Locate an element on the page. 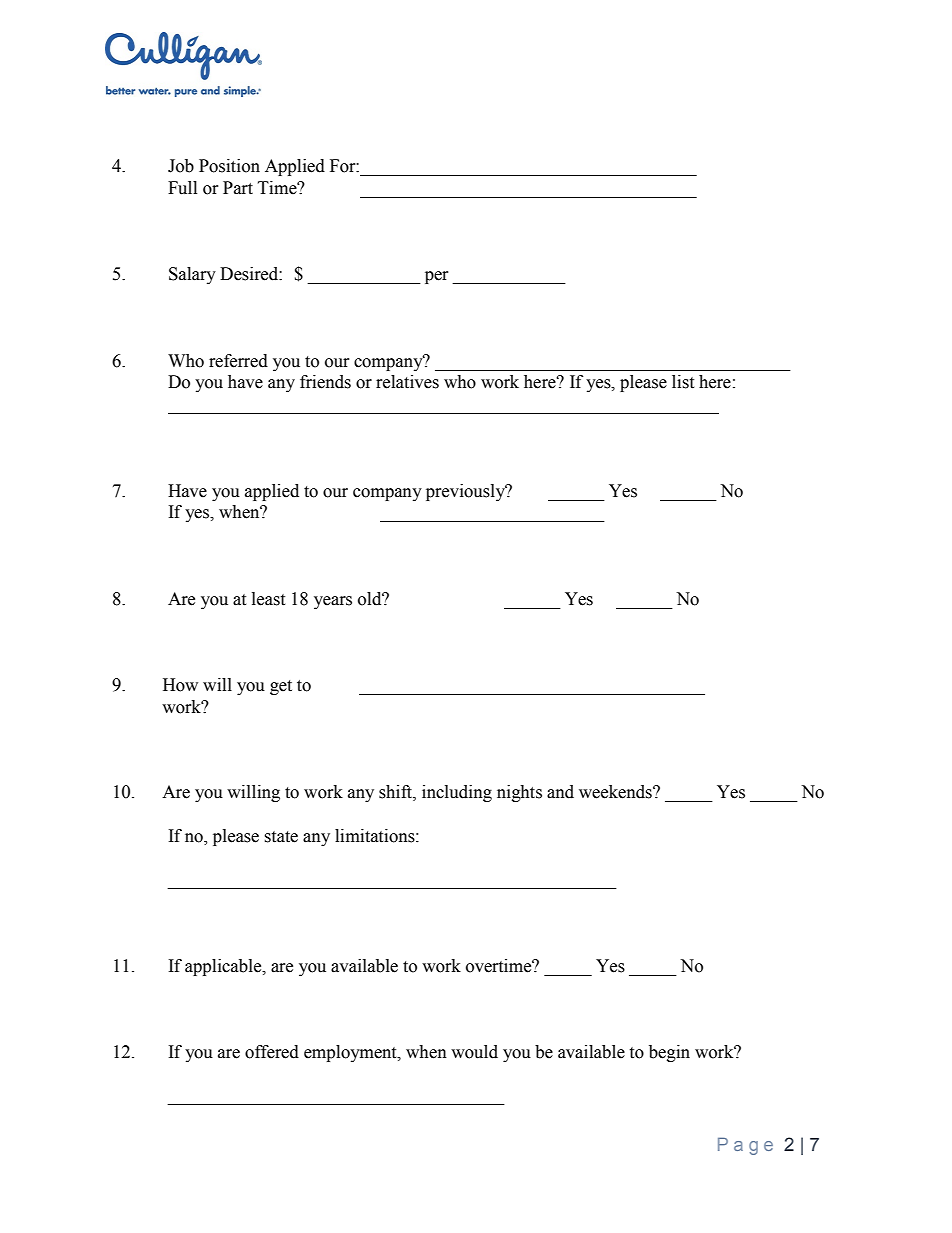  offered is located at coordinates (272, 1052).
